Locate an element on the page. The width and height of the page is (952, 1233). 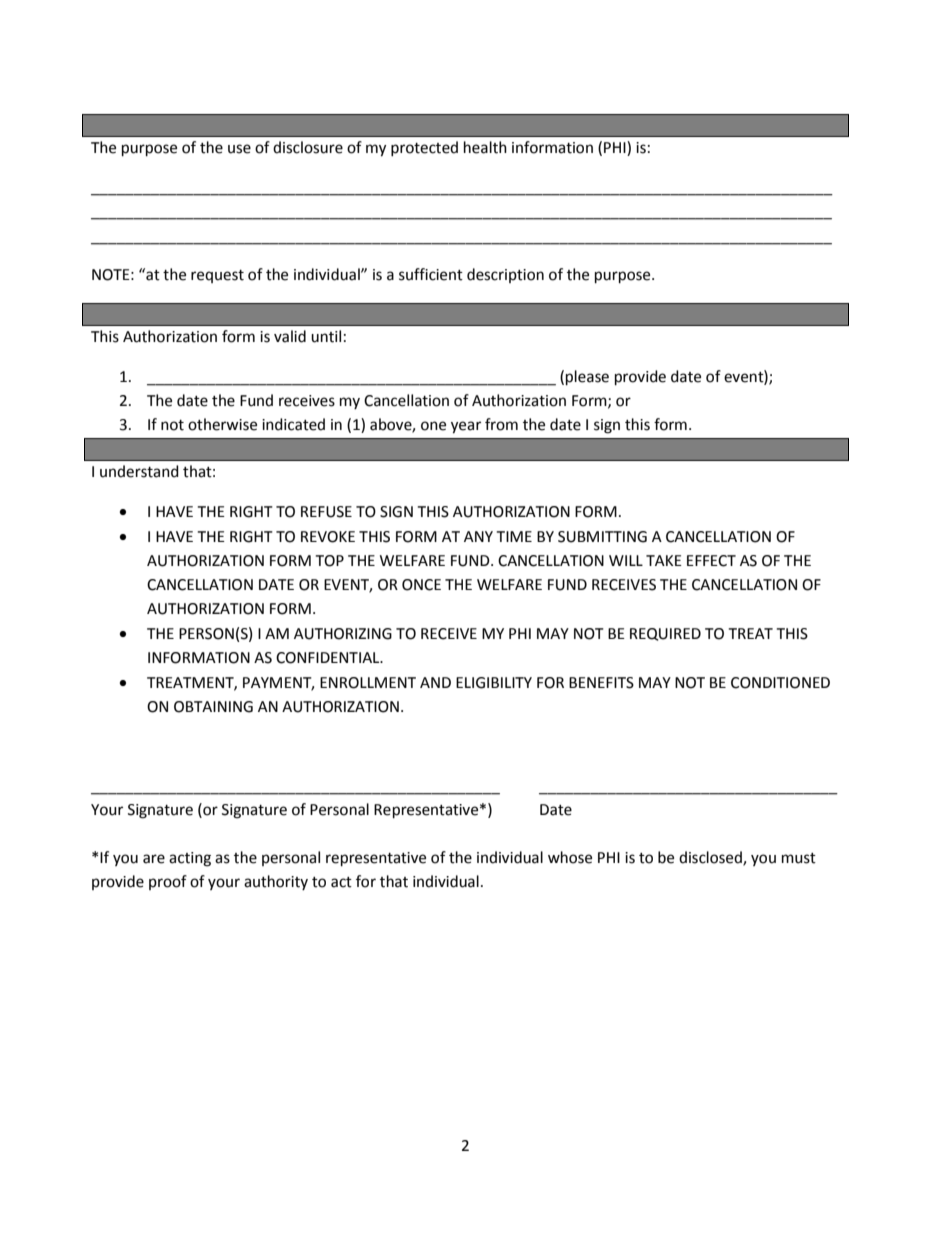
REFUSE is located at coordinates (326, 512).
